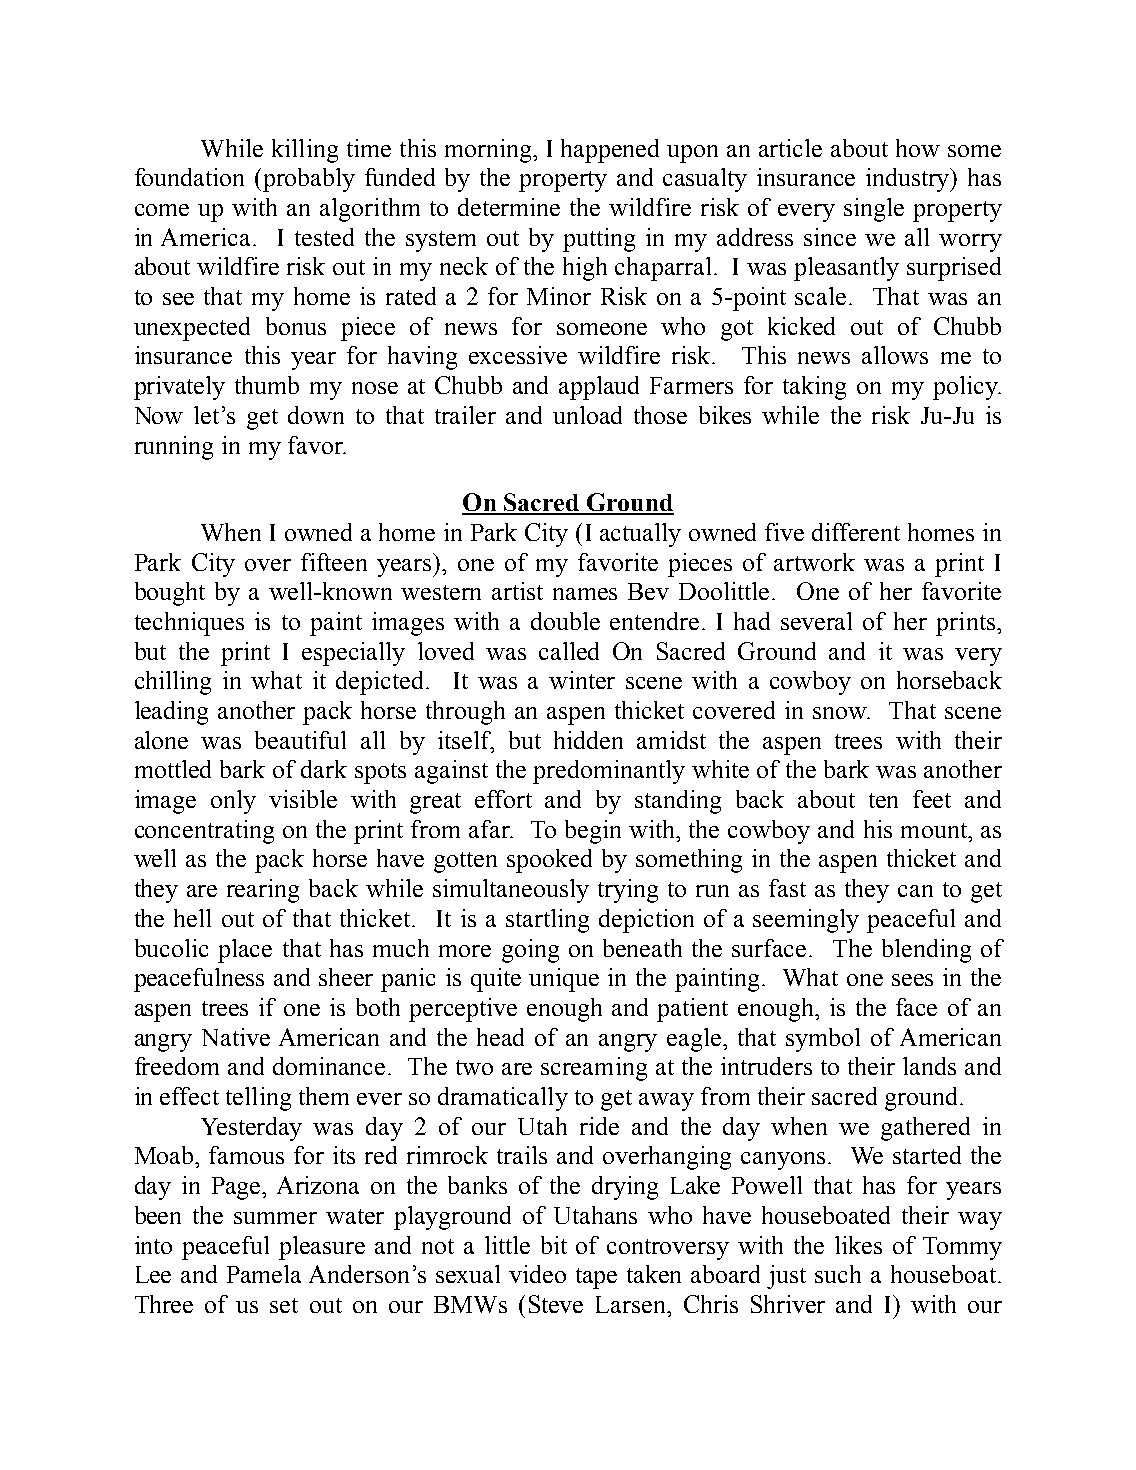 This image has width=1136, height=1470. I want to click on different, so click(856, 532).
